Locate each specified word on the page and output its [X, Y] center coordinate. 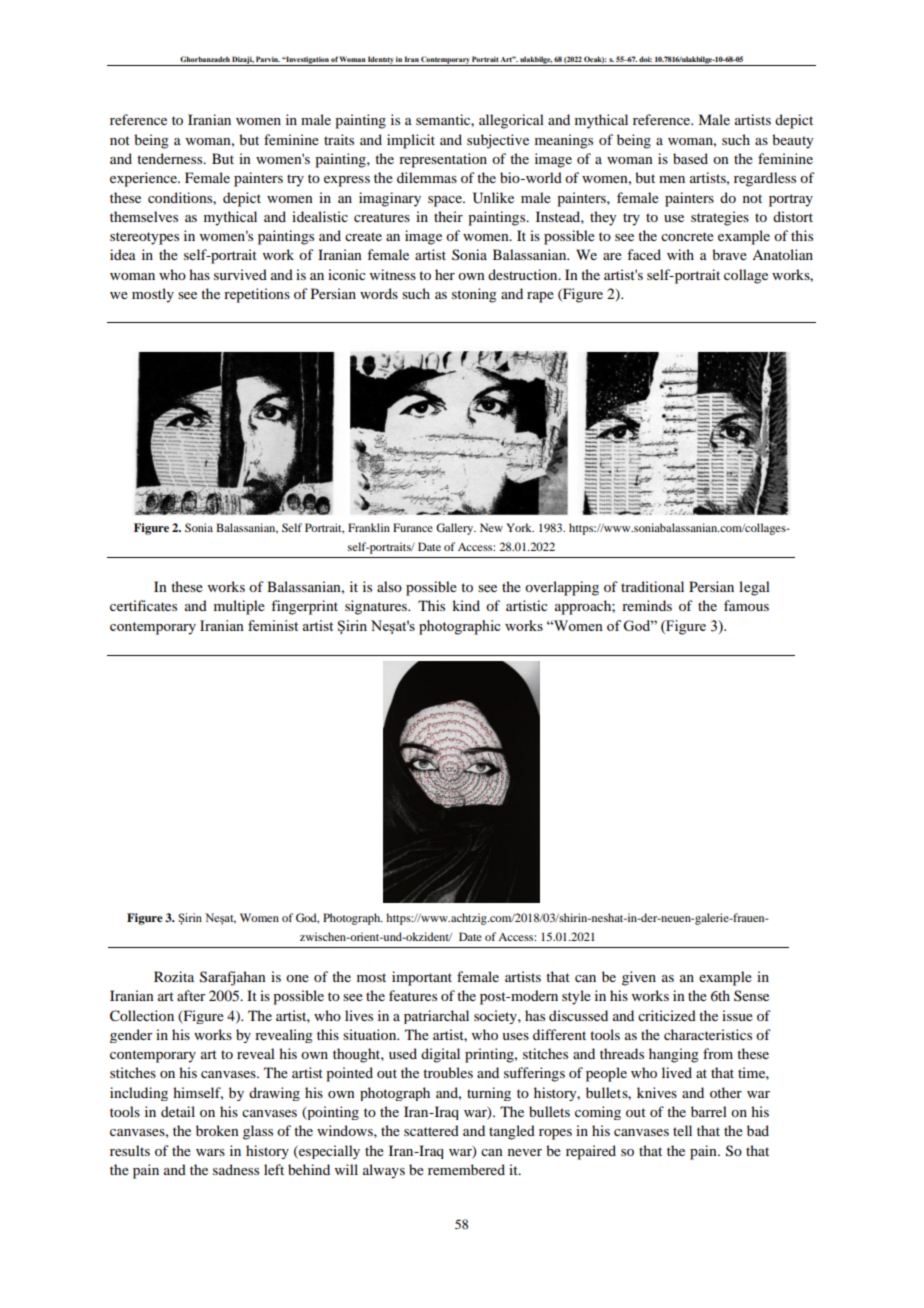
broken [217, 1130]
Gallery [456, 529]
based [690, 158]
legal [754, 588]
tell [682, 1130]
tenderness [171, 158]
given [639, 978]
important [422, 978]
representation [443, 160]
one [297, 978]
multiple [239, 607]
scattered [431, 1130]
